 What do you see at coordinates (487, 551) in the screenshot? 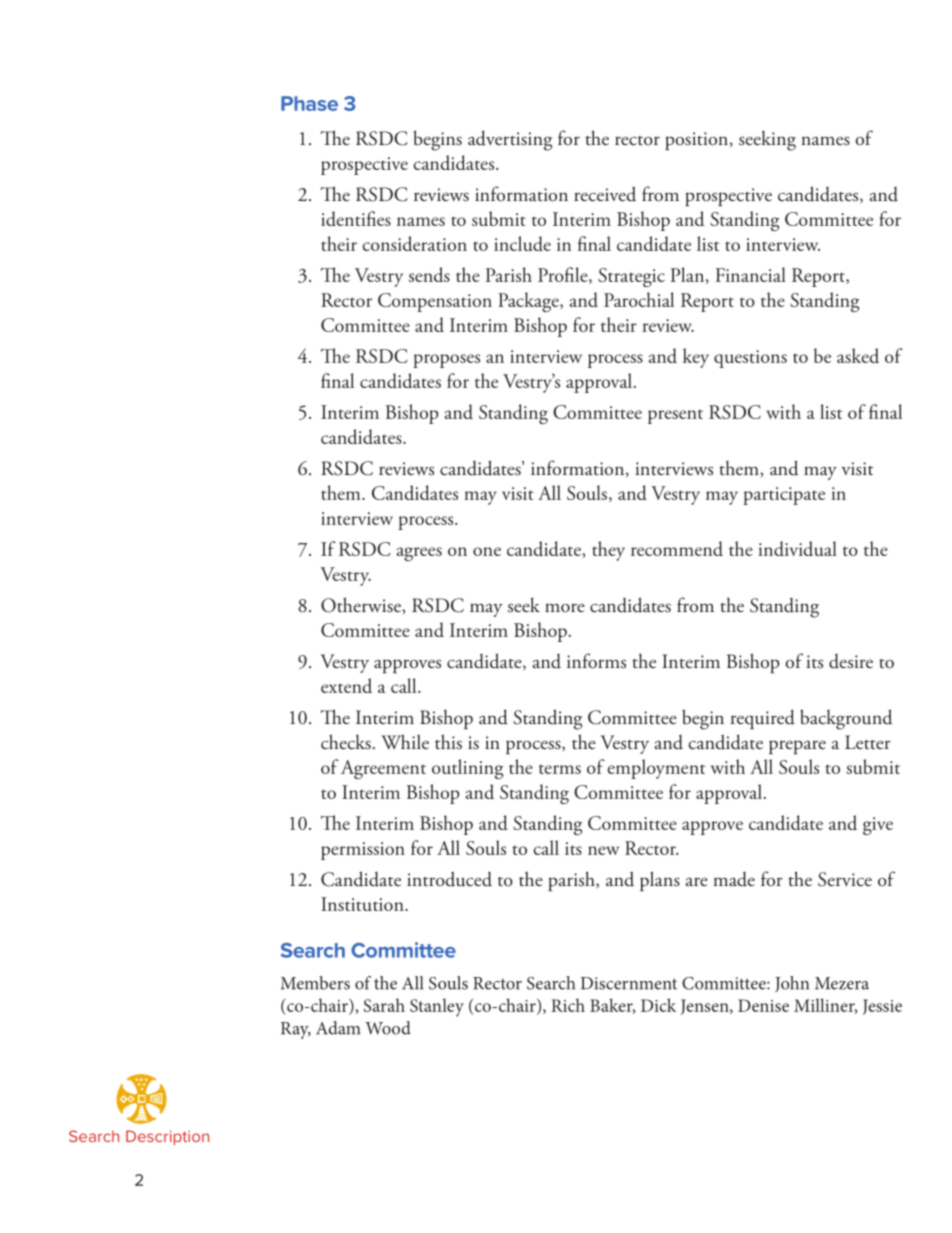
I see `one` at bounding box center [487, 551].
